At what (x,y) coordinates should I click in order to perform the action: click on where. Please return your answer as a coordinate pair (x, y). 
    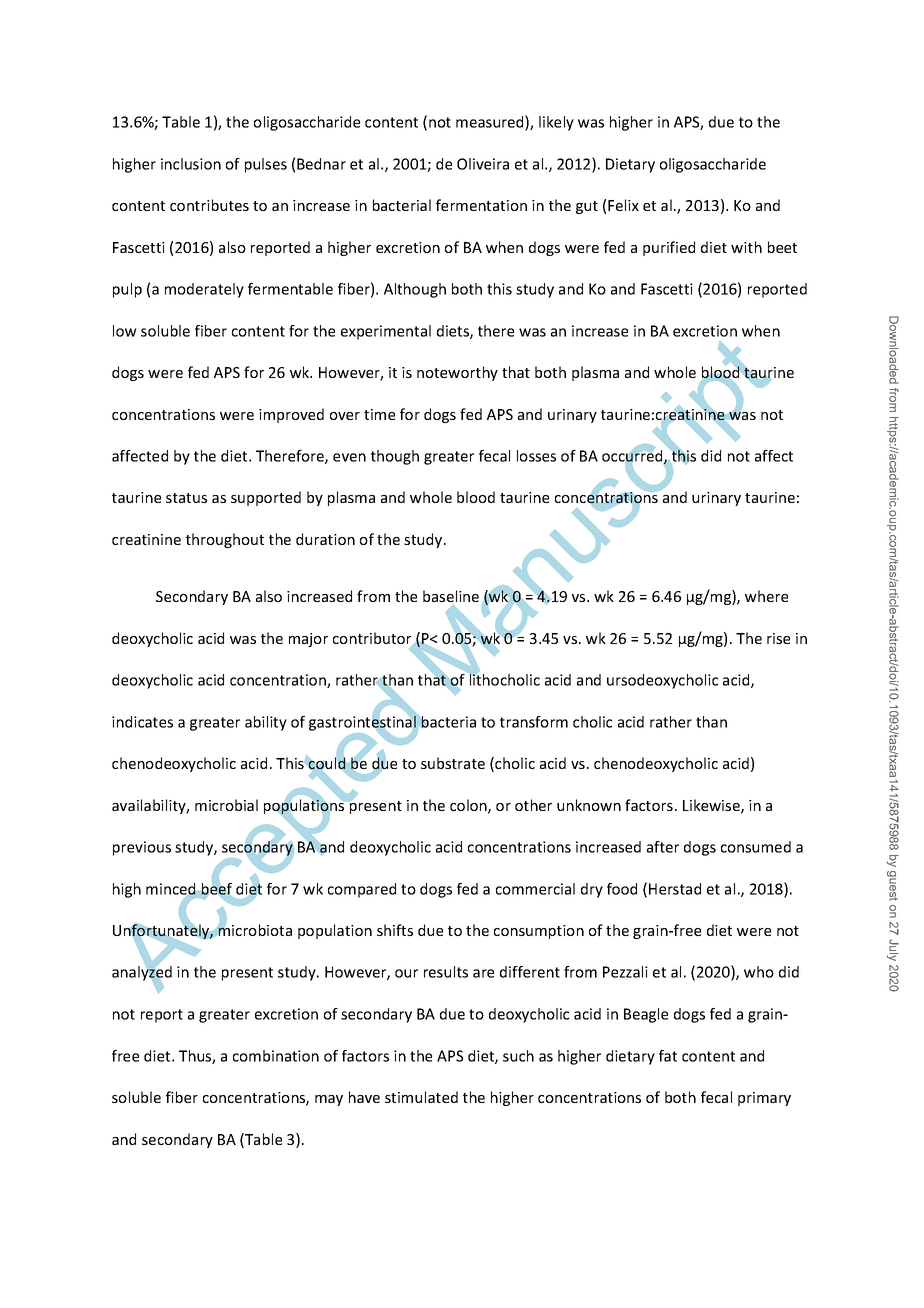
    Looking at the image, I should click on (766, 596).
